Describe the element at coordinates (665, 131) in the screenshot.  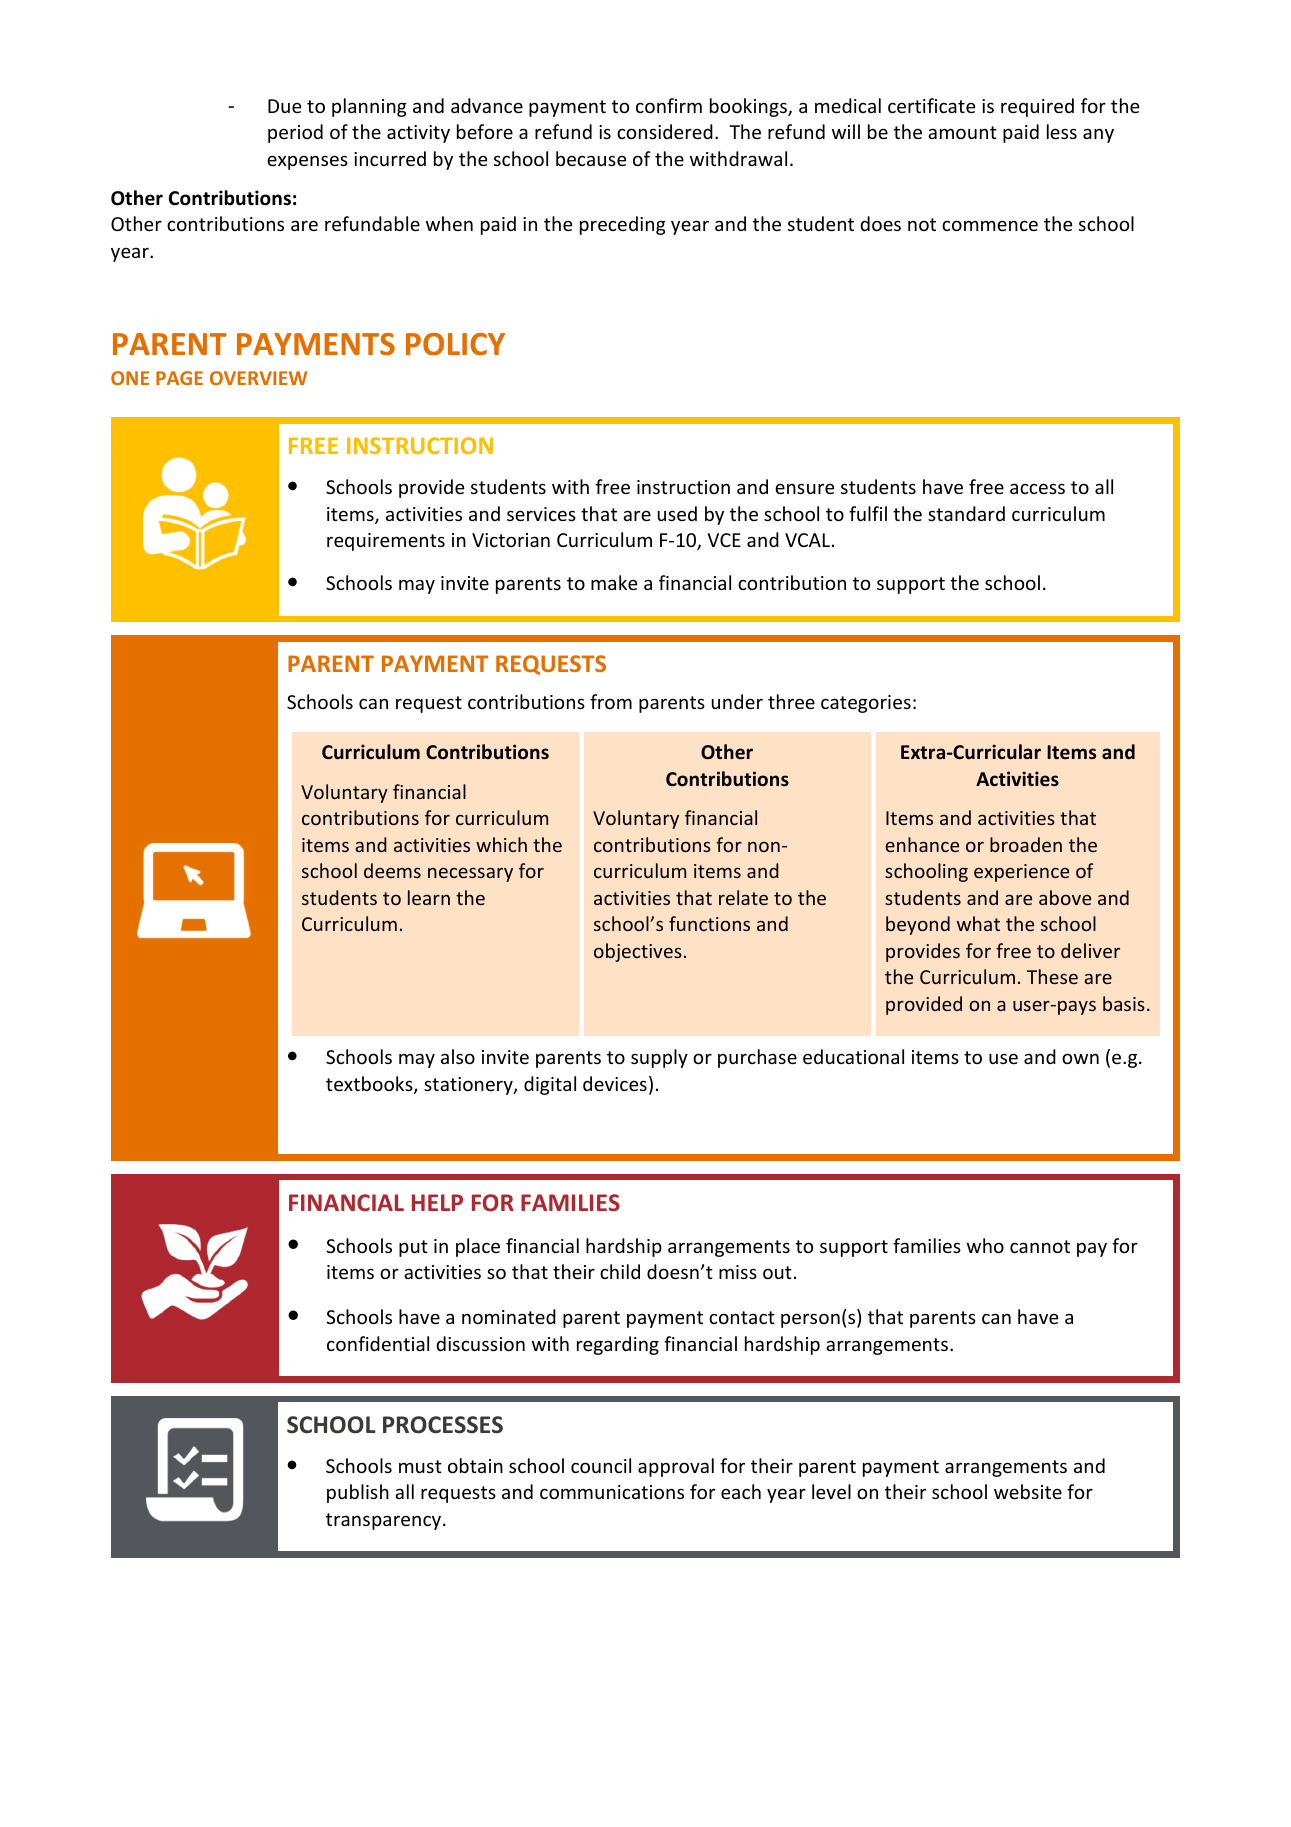
I see `considered` at that location.
